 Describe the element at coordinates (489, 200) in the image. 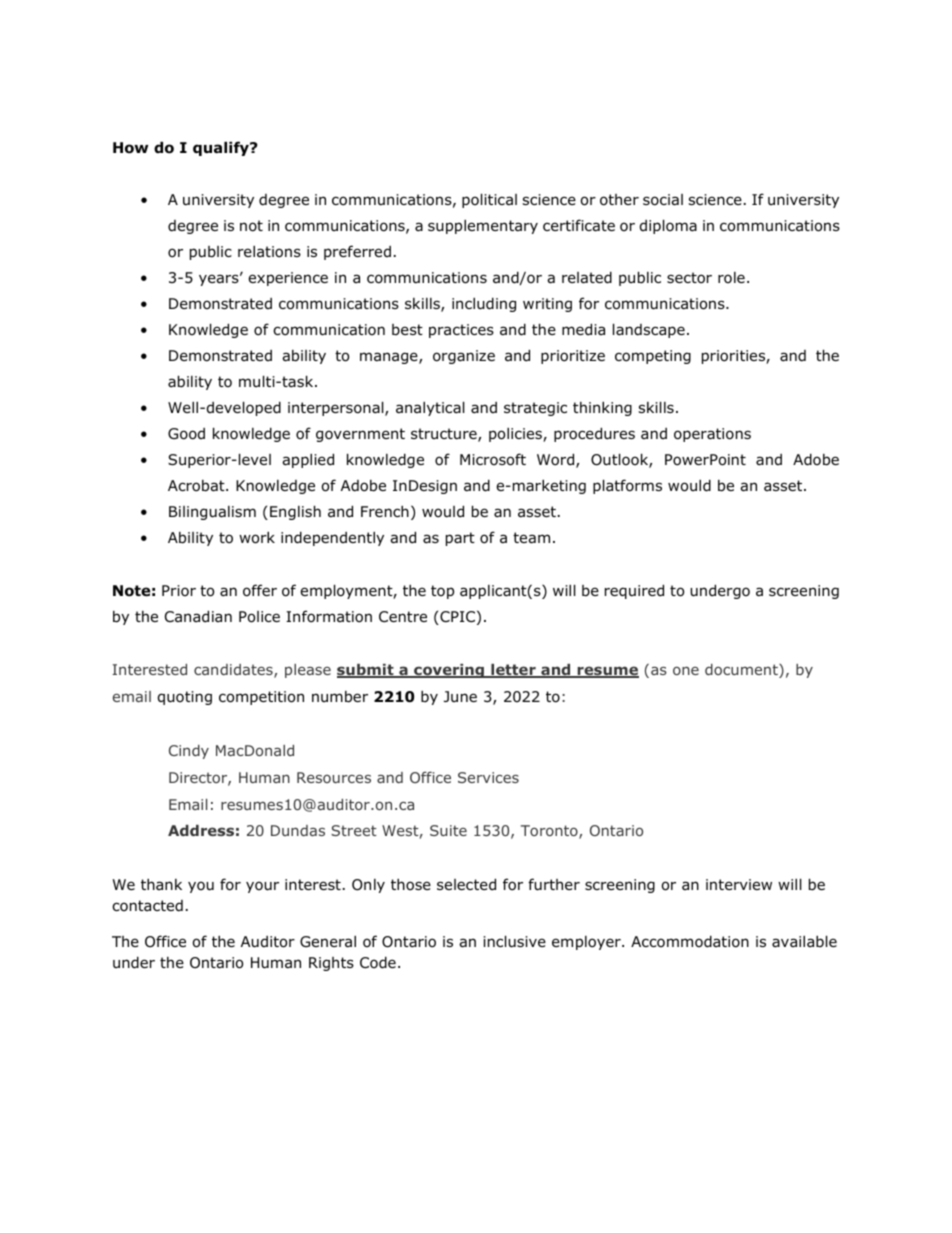

I see `political` at that location.
